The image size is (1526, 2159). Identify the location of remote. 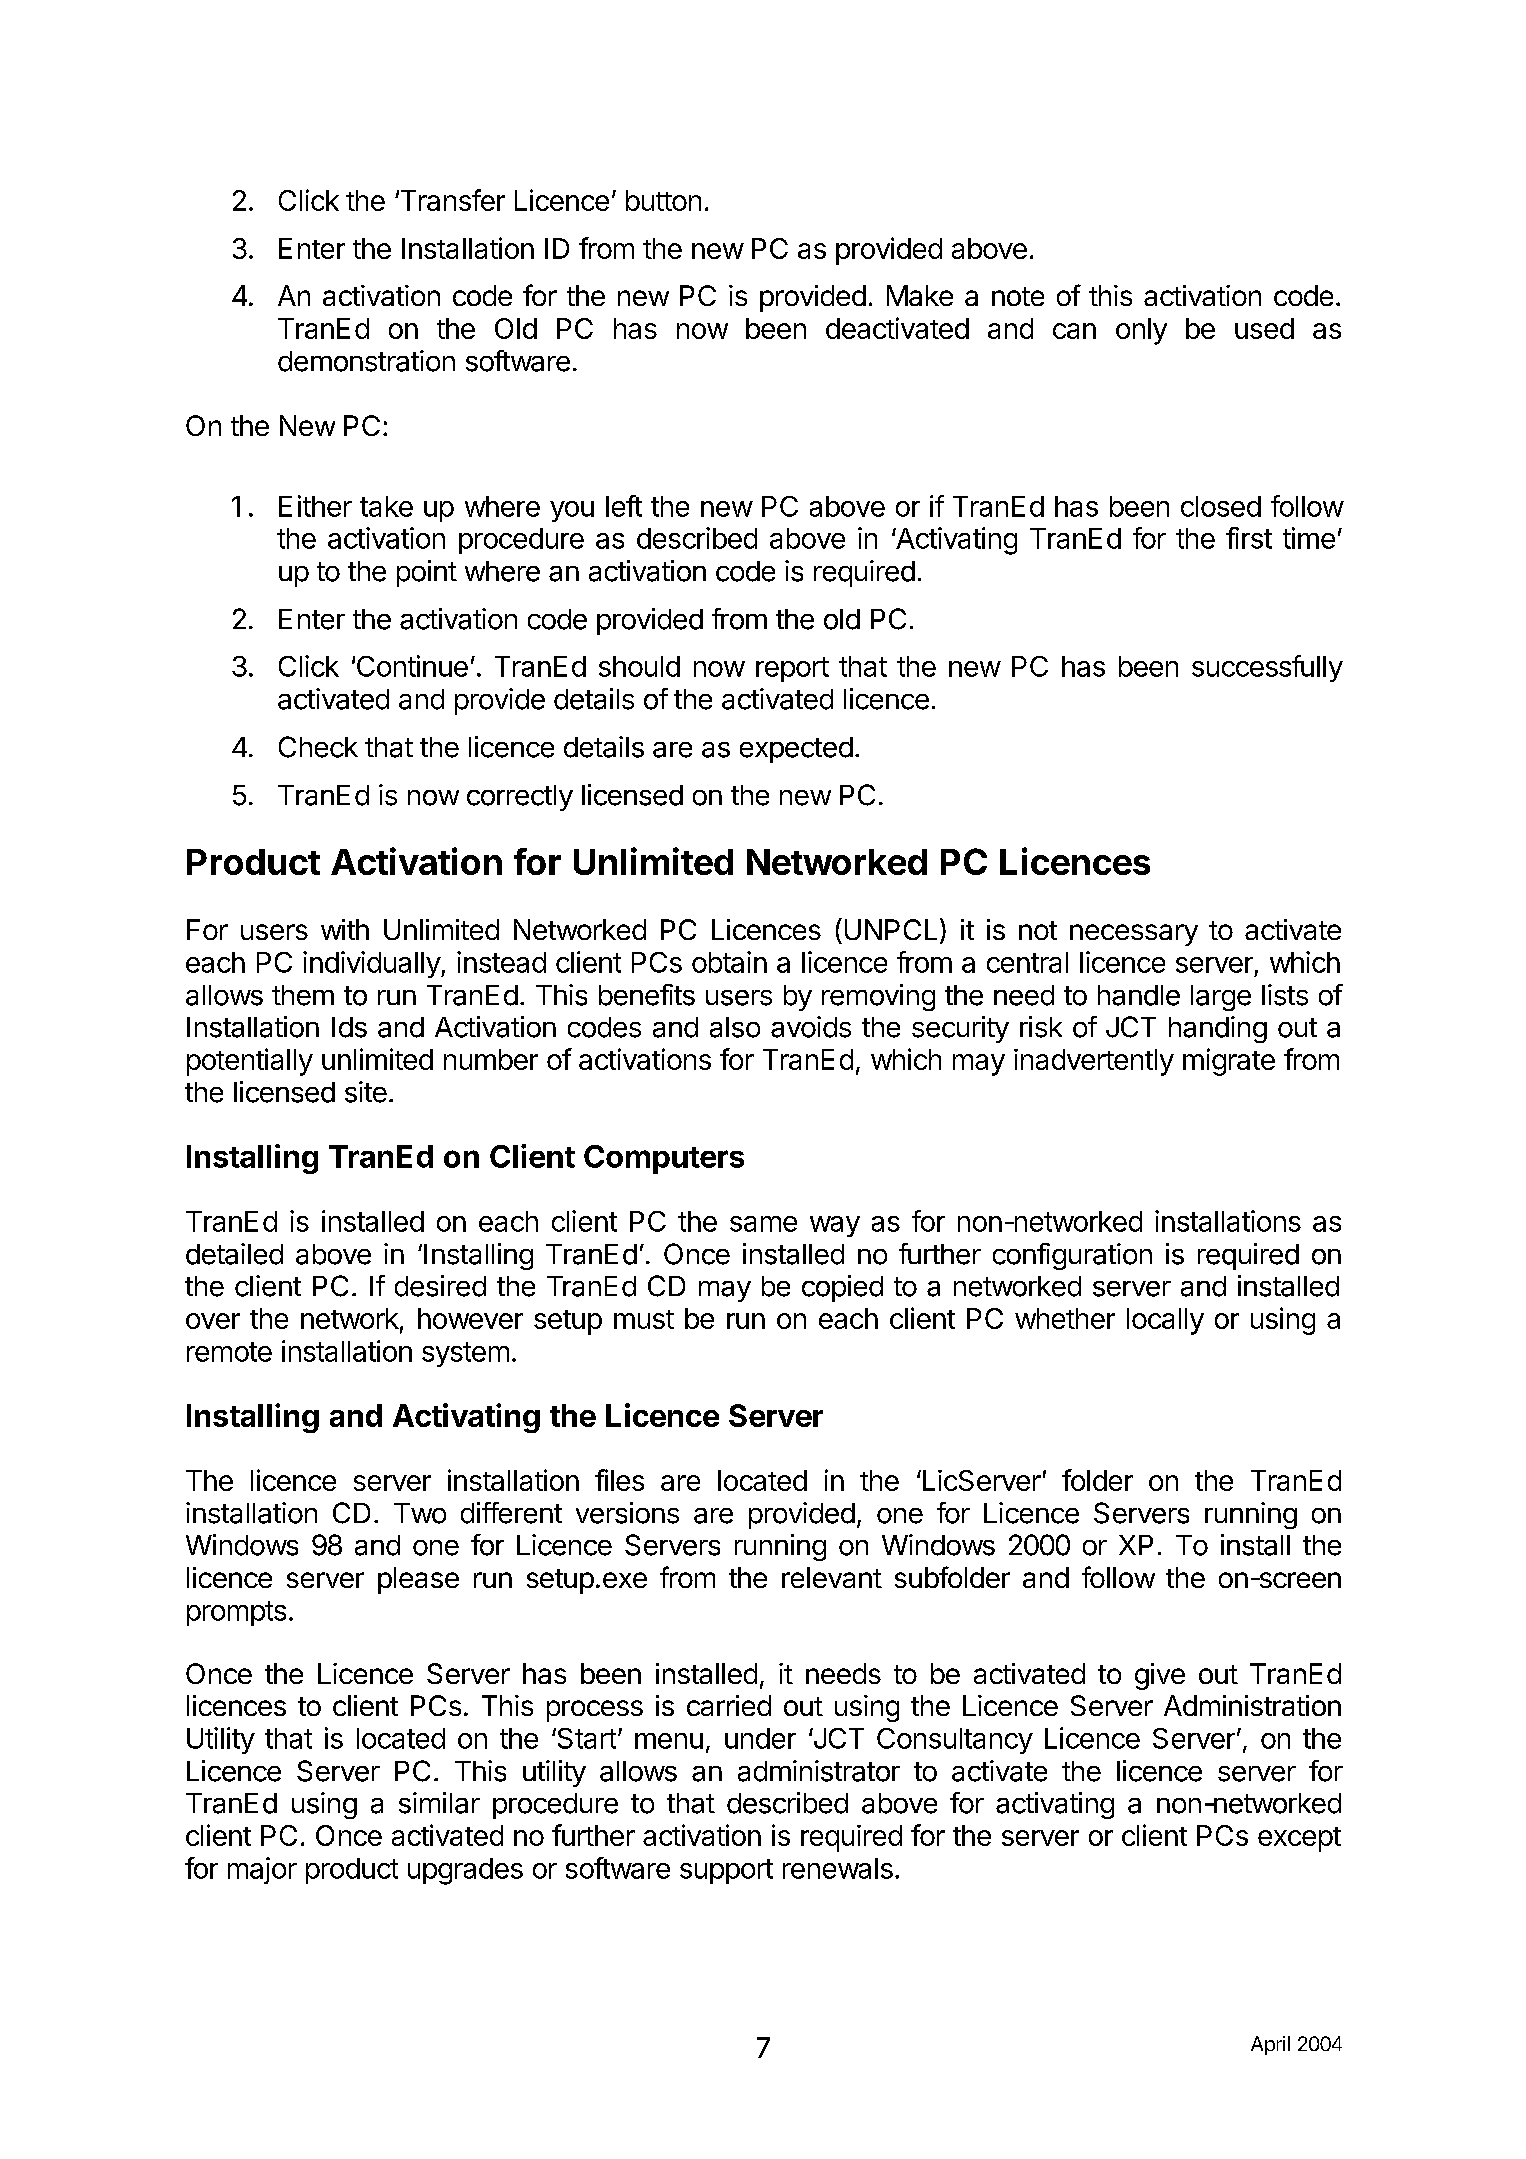
(229, 1352).
